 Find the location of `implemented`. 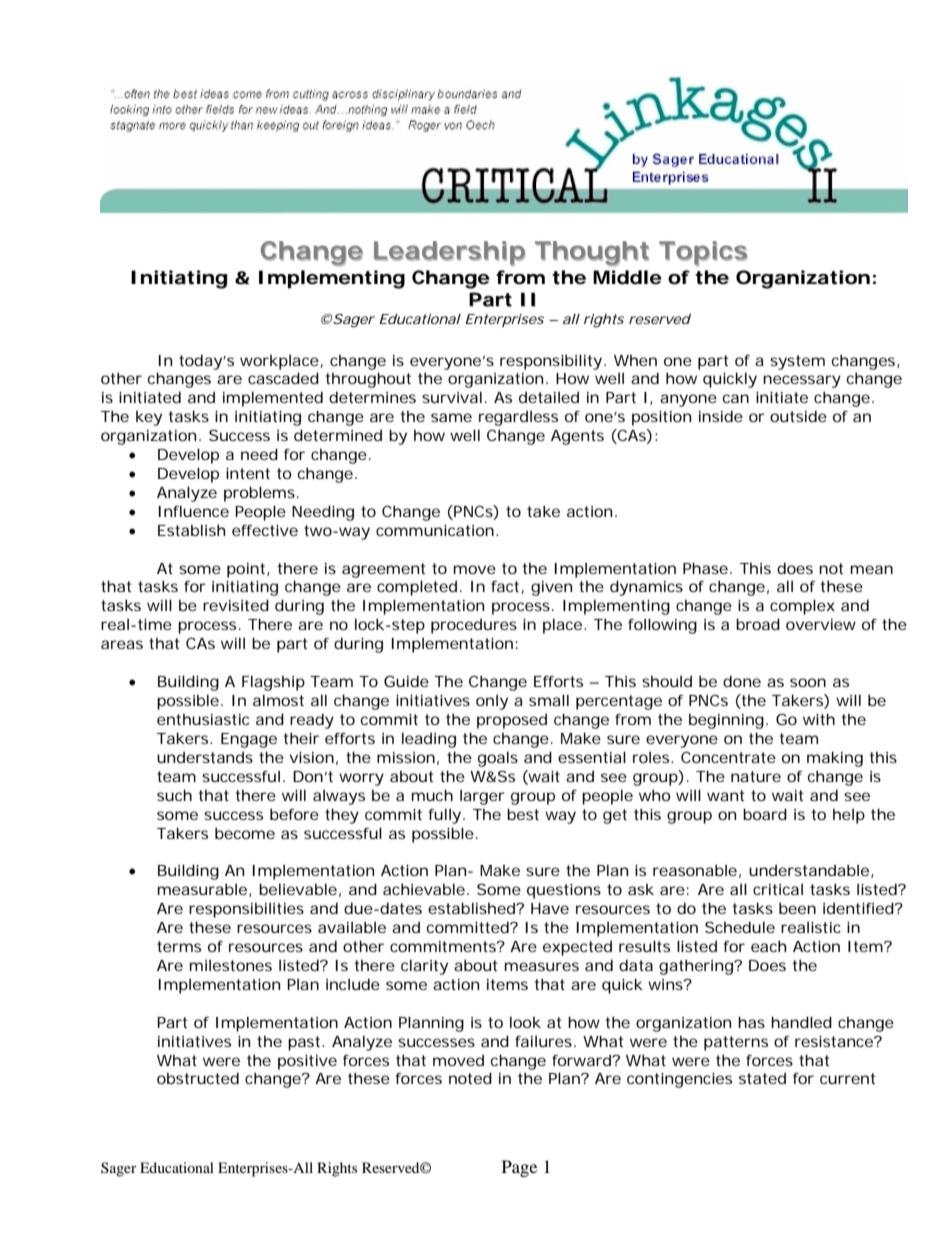

implemented is located at coordinates (273, 399).
